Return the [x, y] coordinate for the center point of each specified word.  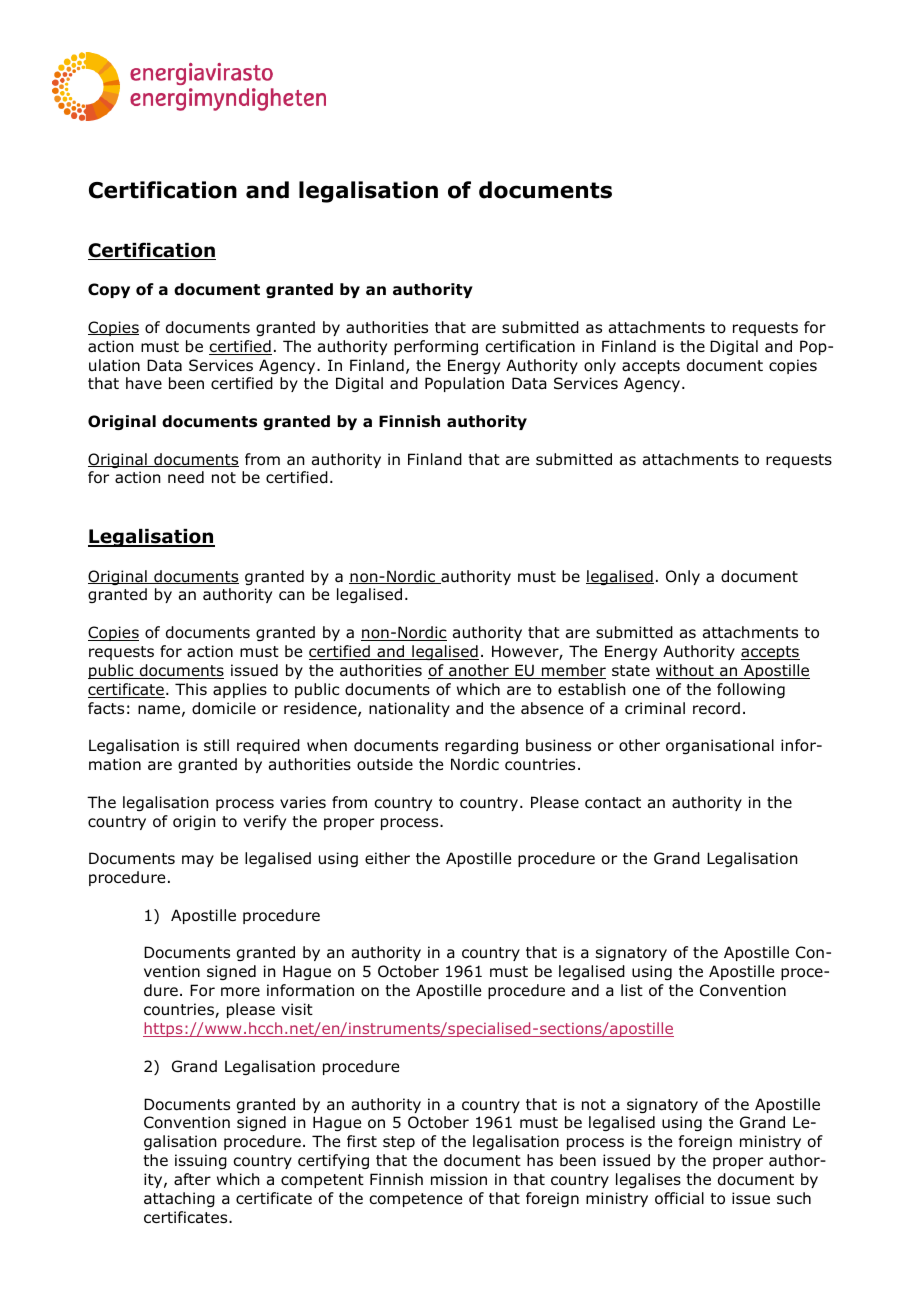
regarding [481, 746]
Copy [109, 290]
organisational [720, 746]
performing [436, 347]
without [686, 671]
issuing [201, 1161]
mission [459, 1179]
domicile [224, 708]
